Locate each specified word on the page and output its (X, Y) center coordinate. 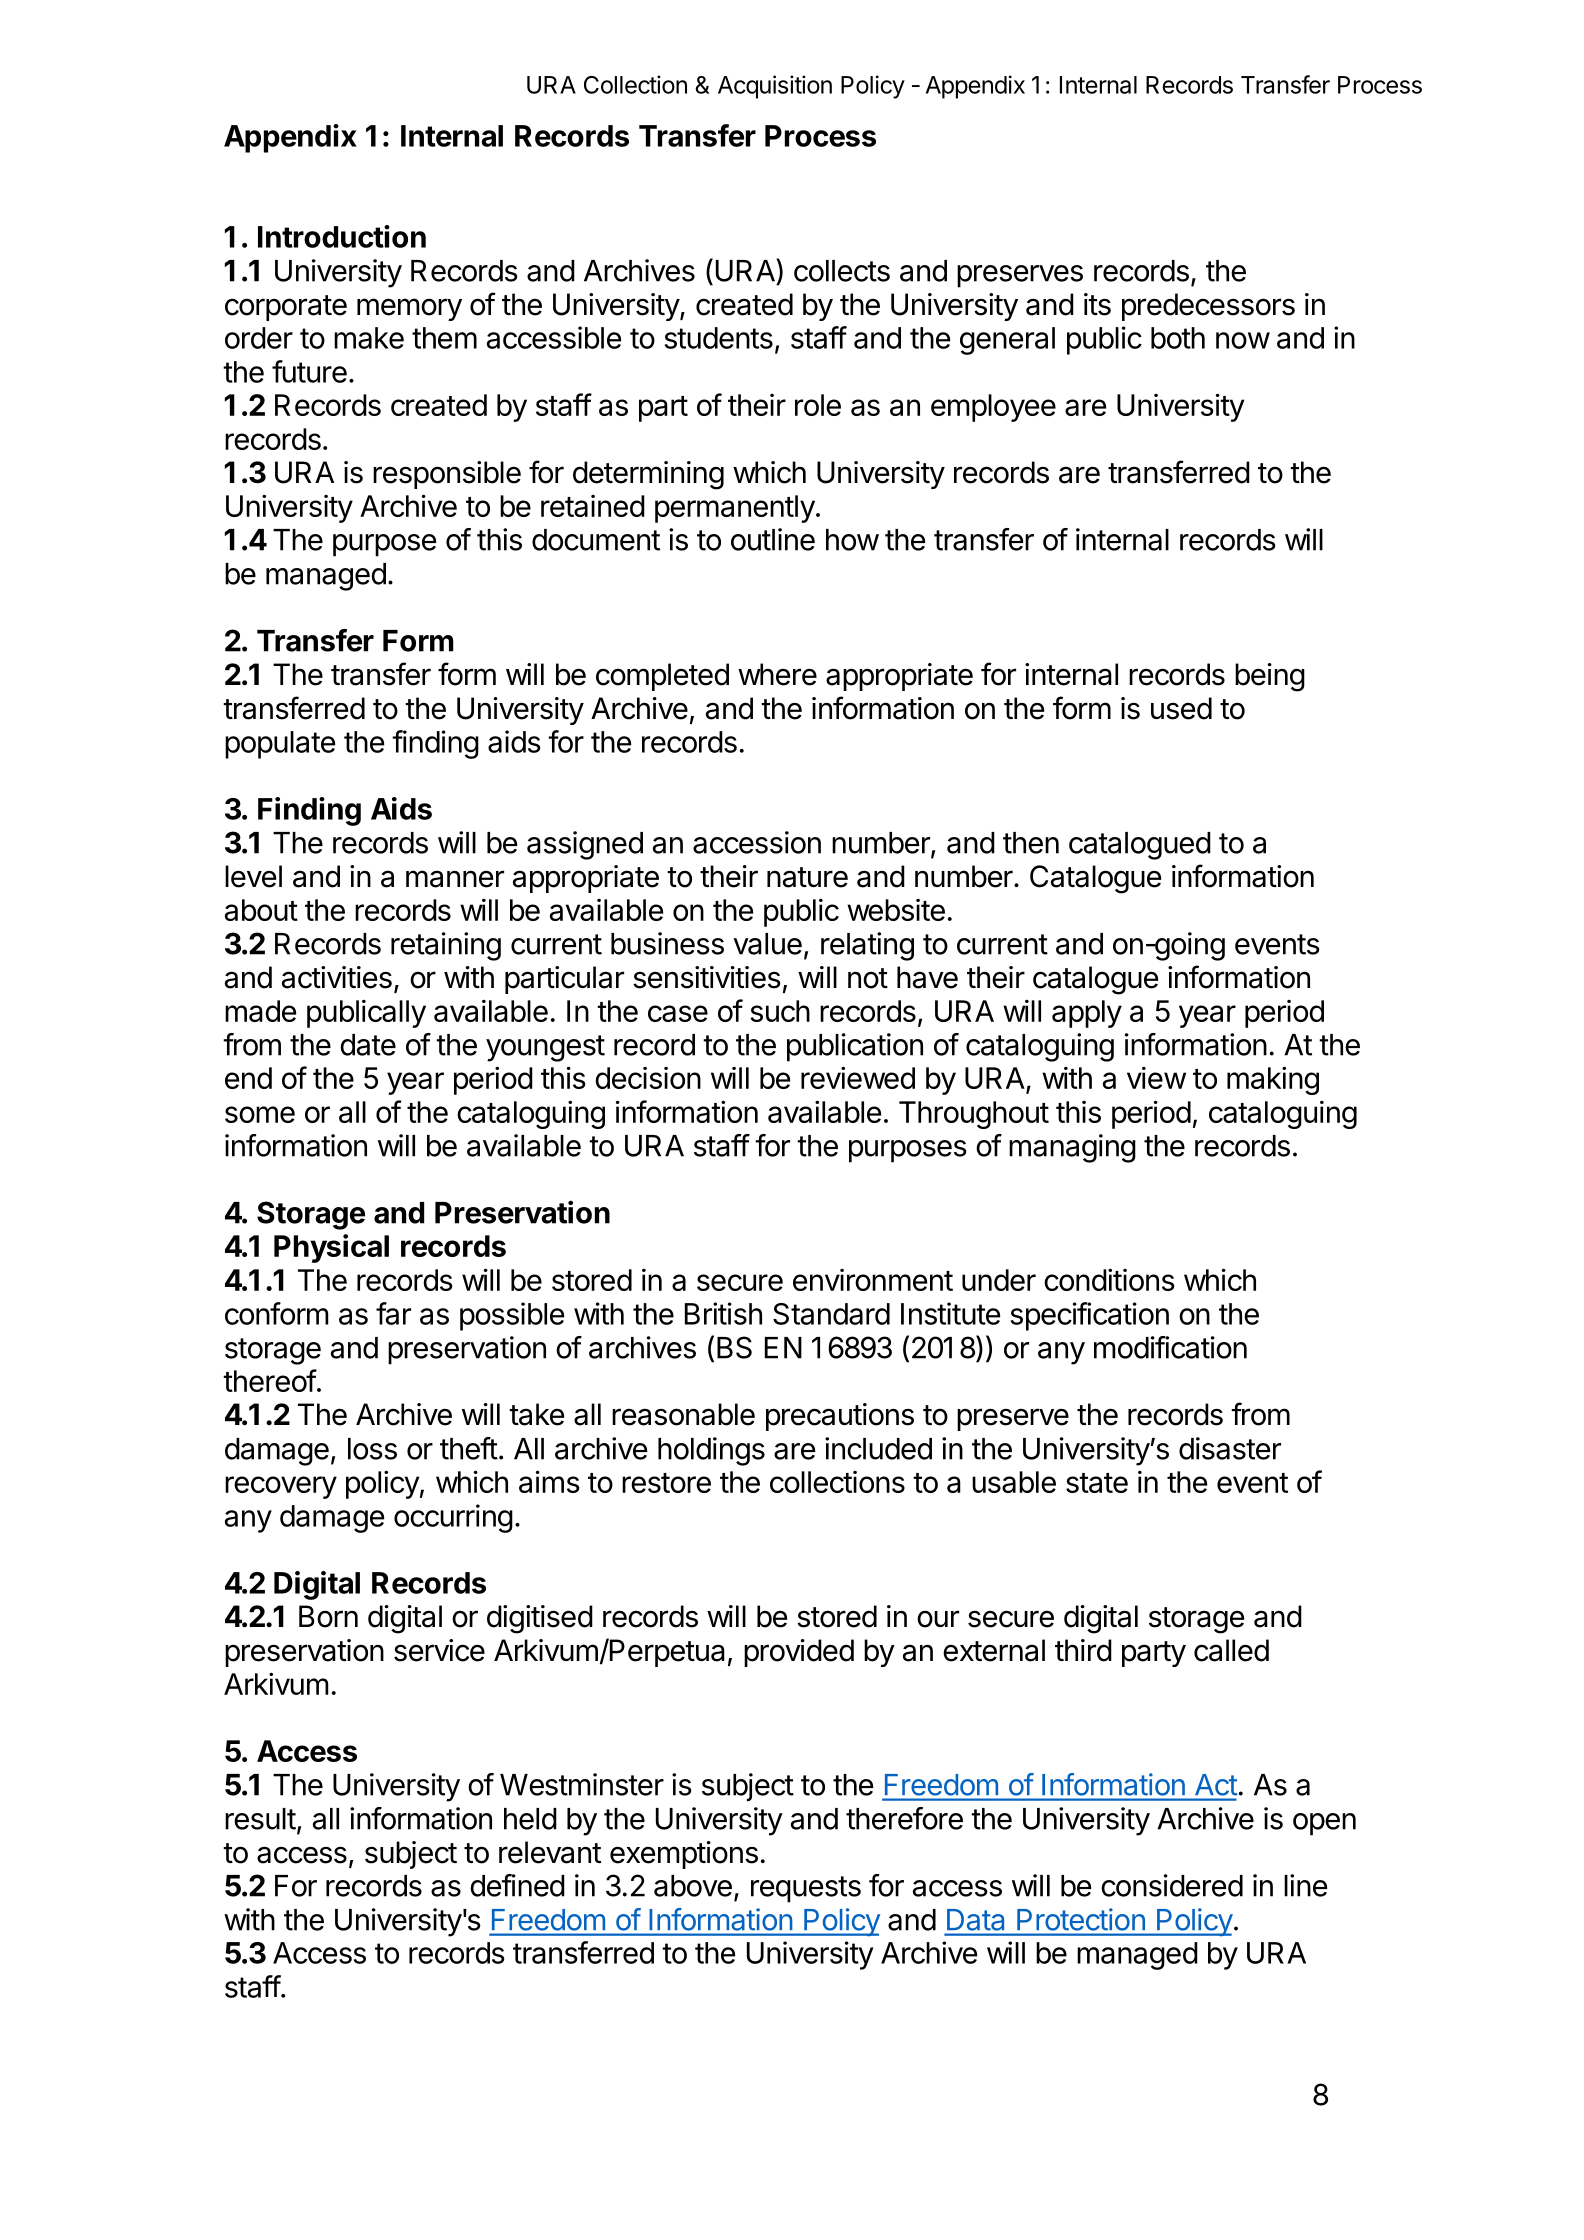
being (1270, 677)
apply (1087, 1014)
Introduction (342, 236)
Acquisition (775, 87)
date (368, 1045)
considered (1172, 1885)
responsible (447, 475)
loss (372, 1449)
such (780, 1011)
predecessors (1208, 307)
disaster (1230, 1448)
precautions (840, 1417)
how (852, 540)
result (260, 1819)
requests (806, 1889)
